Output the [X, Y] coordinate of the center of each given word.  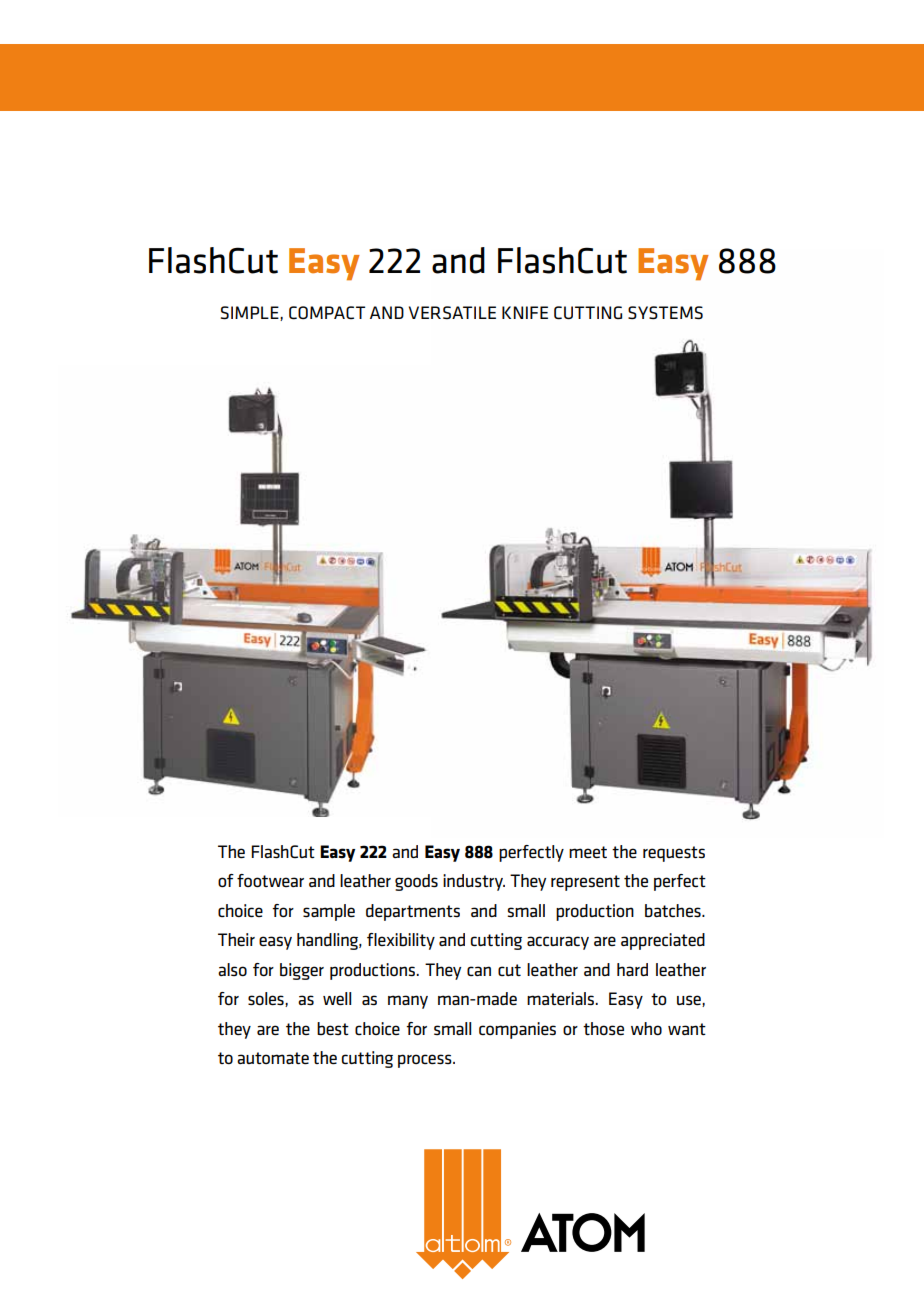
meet [588, 852]
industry [474, 882]
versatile [452, 312]
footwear [270, 880]
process [426, 1061]
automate [273, 1058]
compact [327, 313]
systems [665, 313]
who [646, 1028]
